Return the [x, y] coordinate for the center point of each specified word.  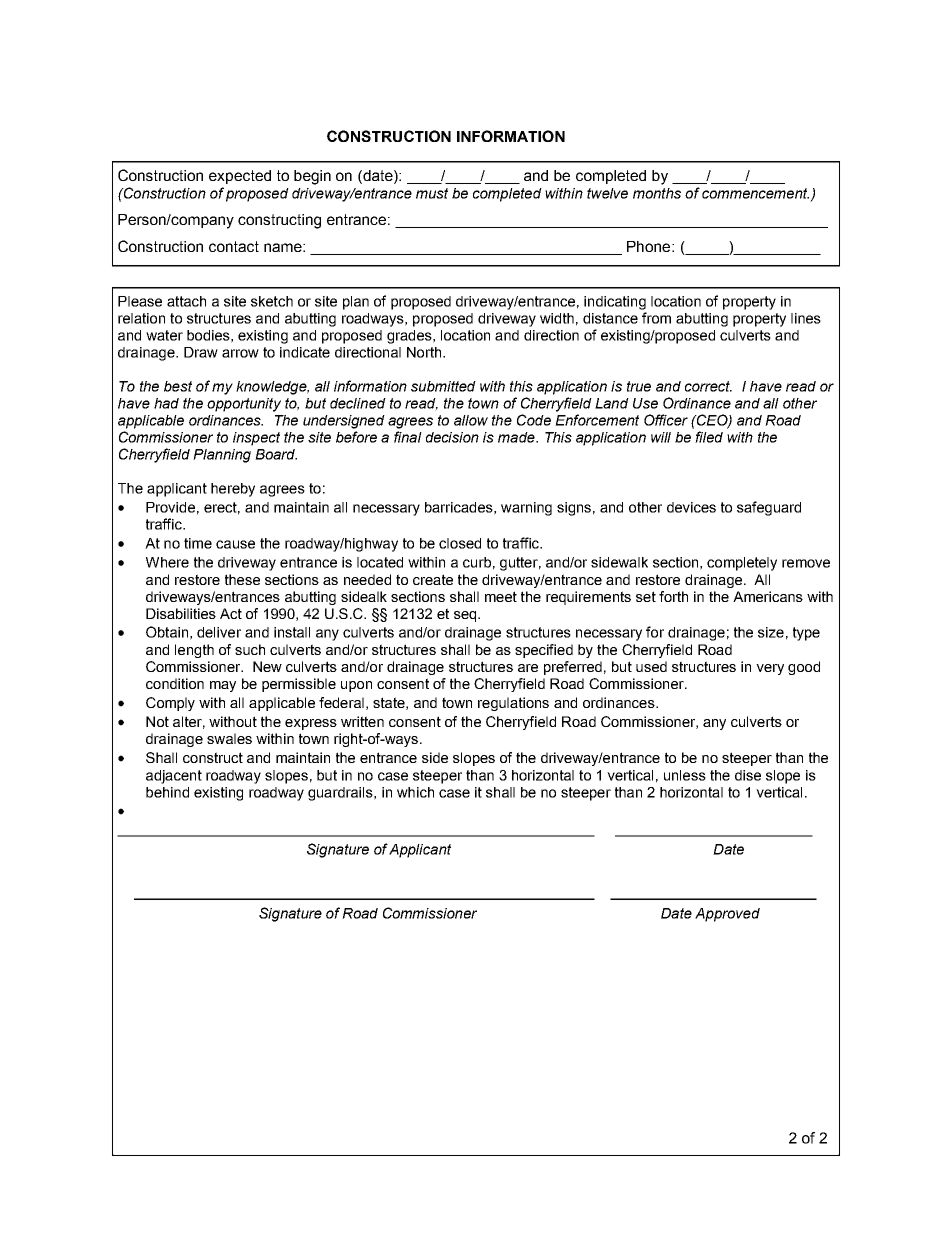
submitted [443, 386]
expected [240, 177]
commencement [755, 193]
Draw [201, 352]
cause [235, 544]
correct [708, 386]
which [415, 792]
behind [167, 792]
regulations [513, 704]
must [432, 193]
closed [460, 543]
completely [742, 564]
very [770, 669]
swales [229, 738]
